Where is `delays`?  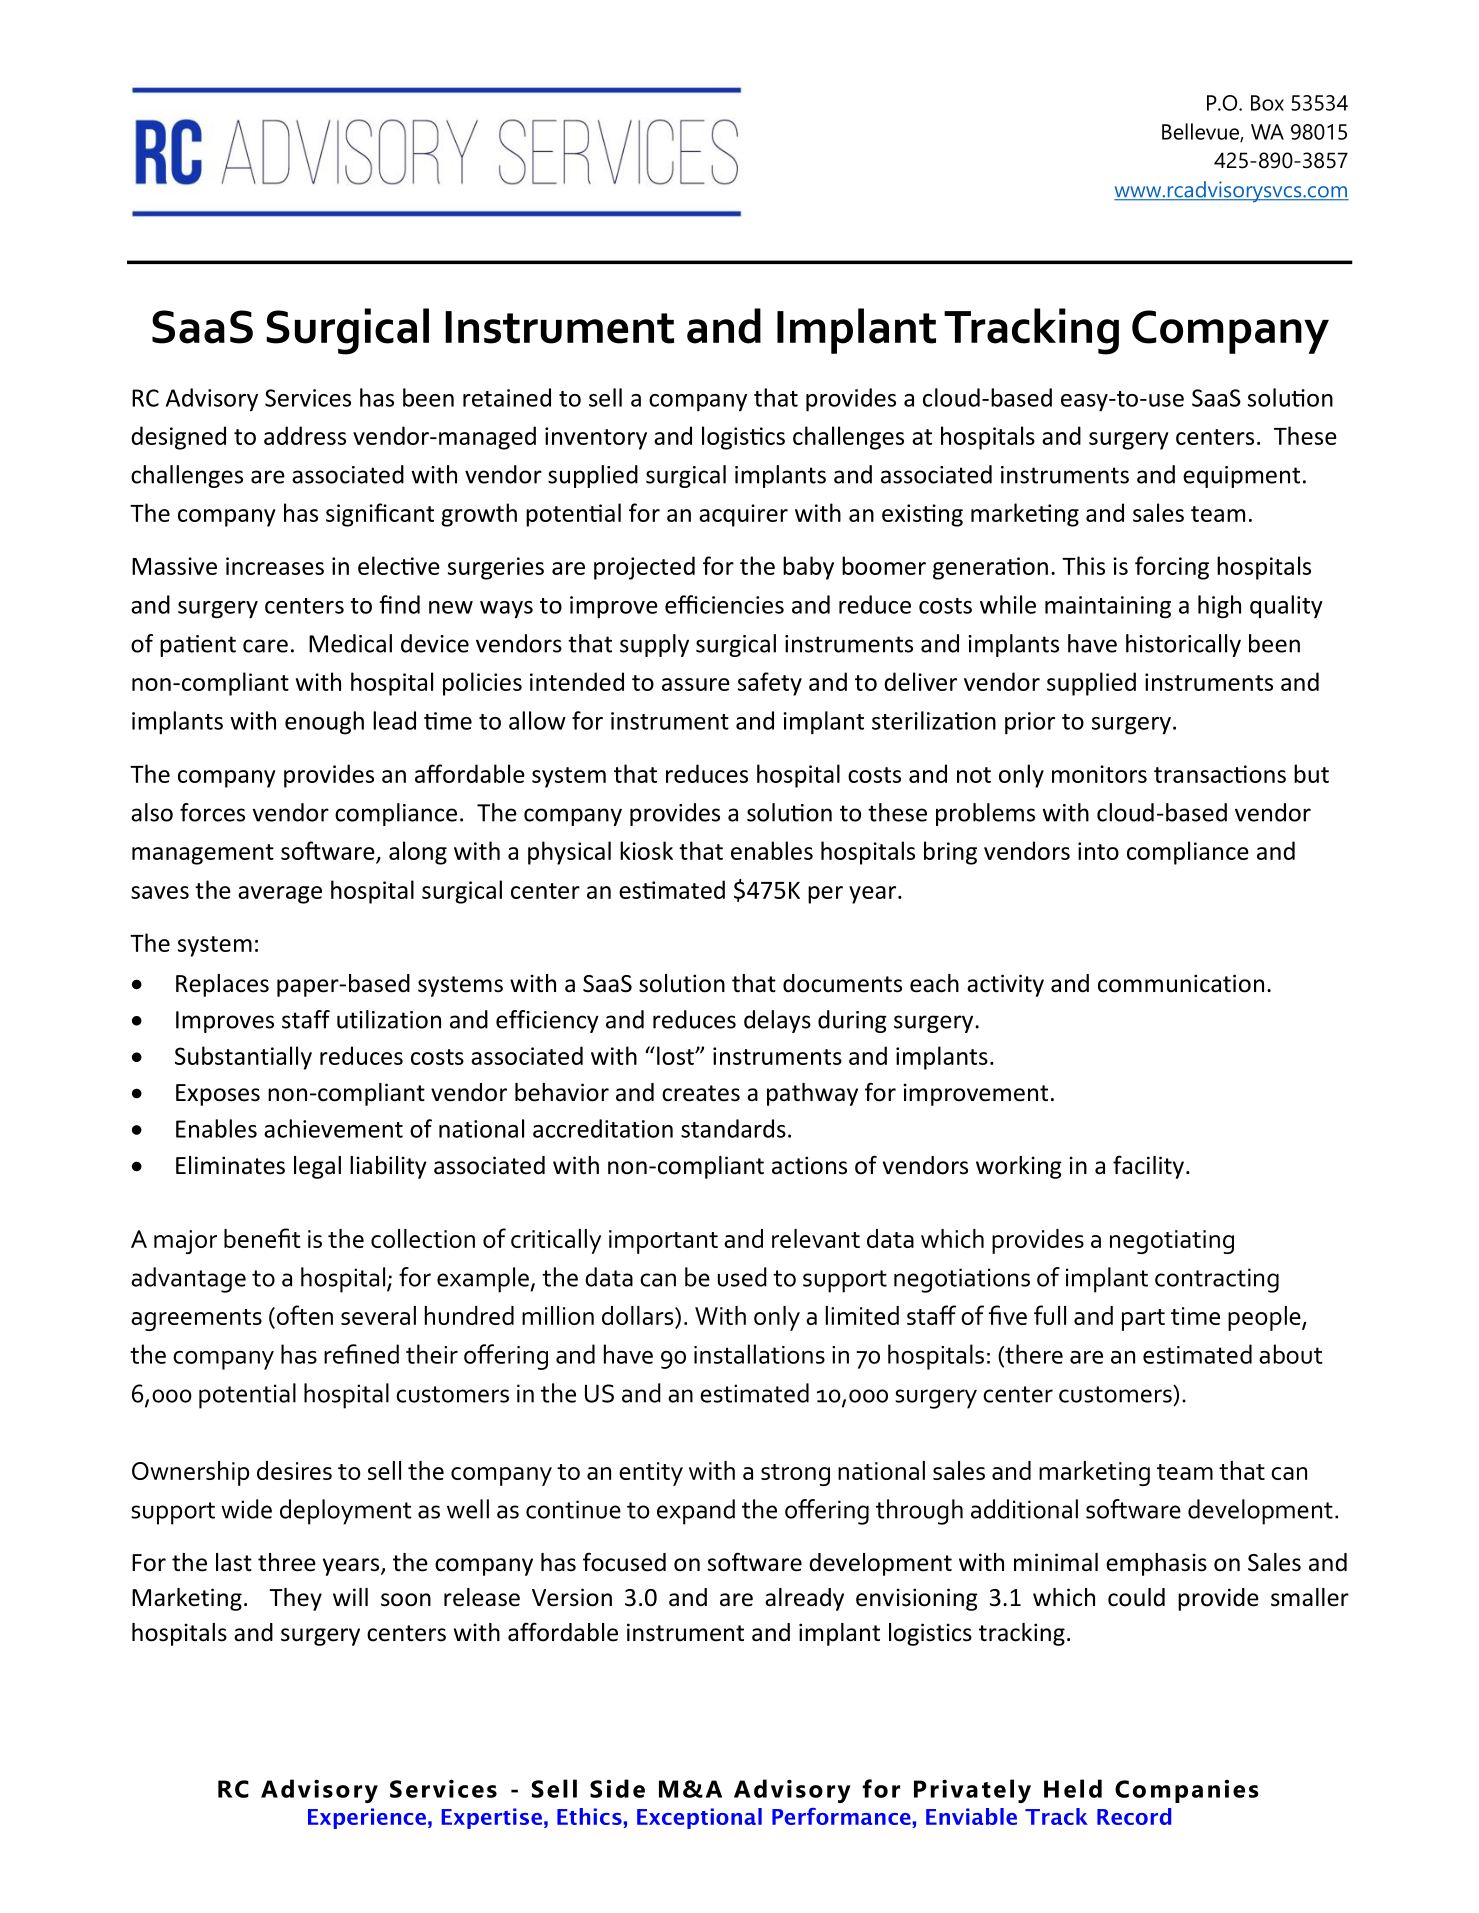 delays is located at coordinates (777, 1021).
